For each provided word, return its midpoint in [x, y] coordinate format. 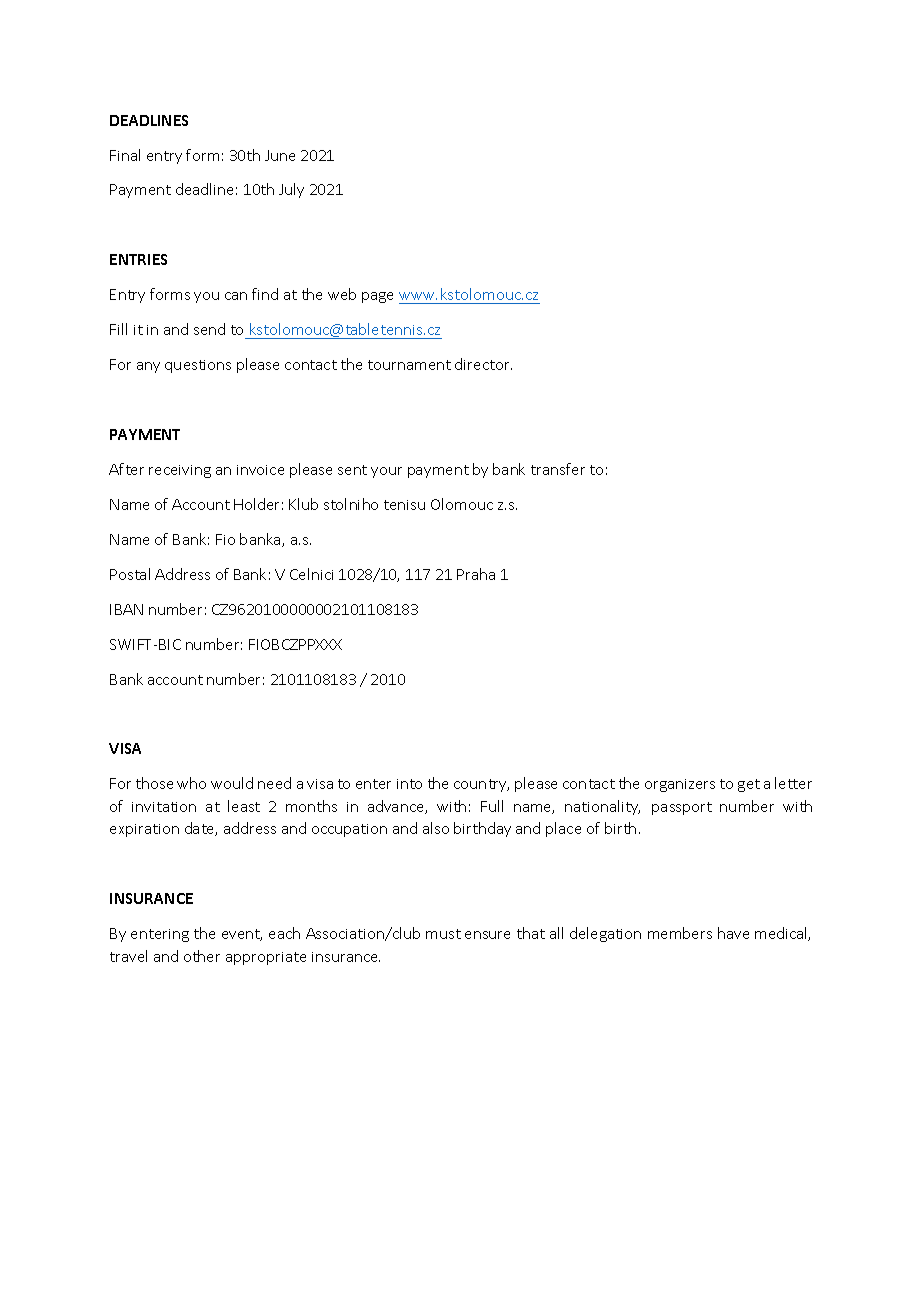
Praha [476, 574]
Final [125, 155]
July [291, 190]
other [202, 956]
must [443, 934]
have [733, 933]
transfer [558, 469]
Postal [130, 574]
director [483, 364]
